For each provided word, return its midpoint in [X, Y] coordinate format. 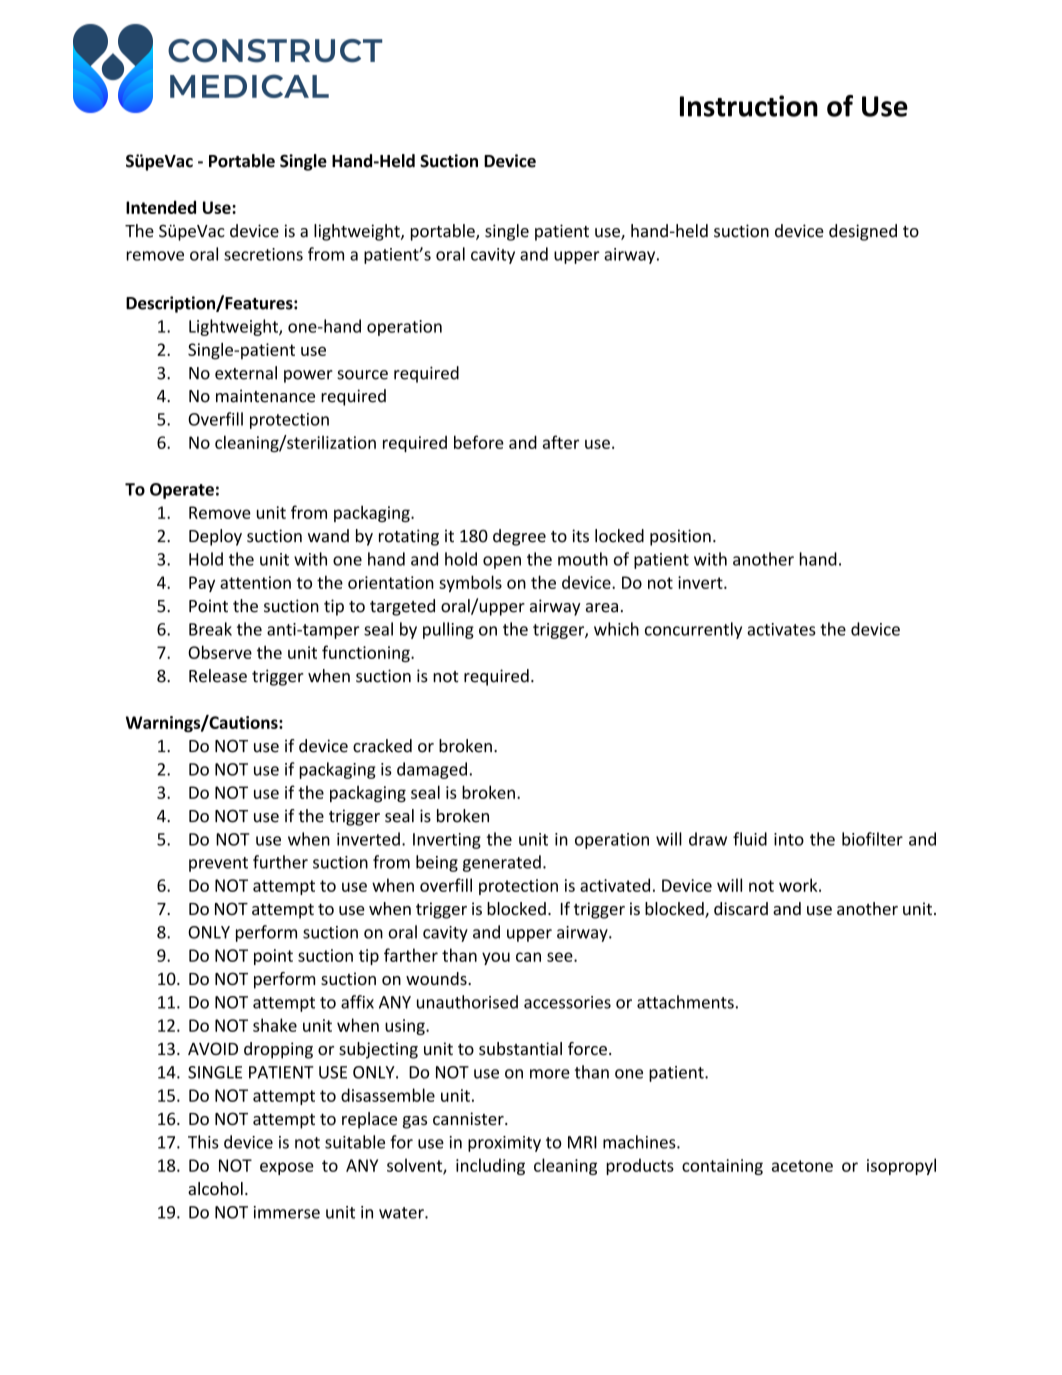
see [561, 957]
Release [218, 676]
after [561, 442]
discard [741, 908]
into [789, 839]
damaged [432, 770]
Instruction [749, 106]
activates [781, 629]
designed [863, 232]
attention [255, 582]
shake [275, 1025]
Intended [161, 207]
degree [519, 537]
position [680, 537]
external [246, 373]
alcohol [215, 1188]
